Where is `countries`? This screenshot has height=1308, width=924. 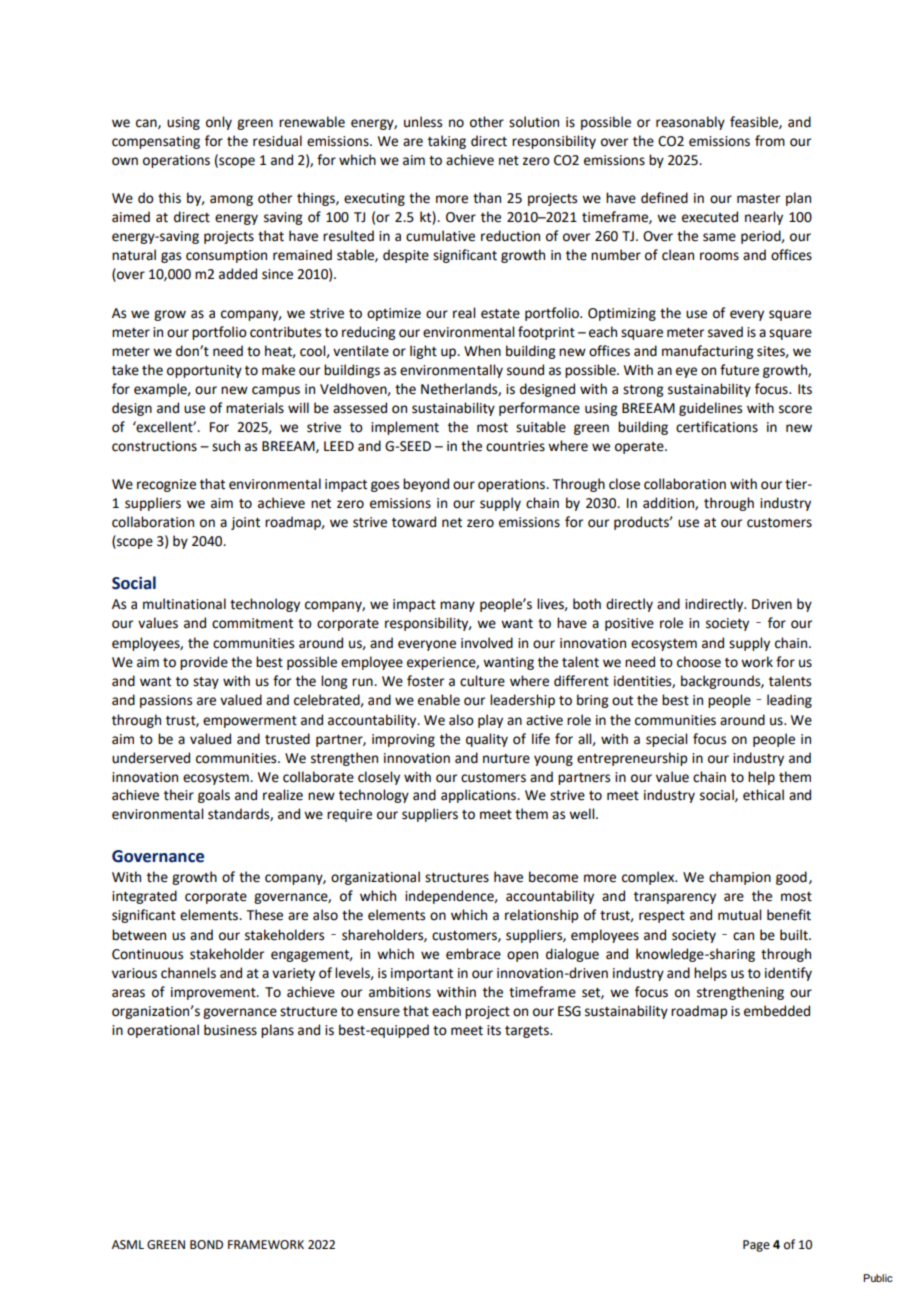
countries is located at coordinates (515, 446).
